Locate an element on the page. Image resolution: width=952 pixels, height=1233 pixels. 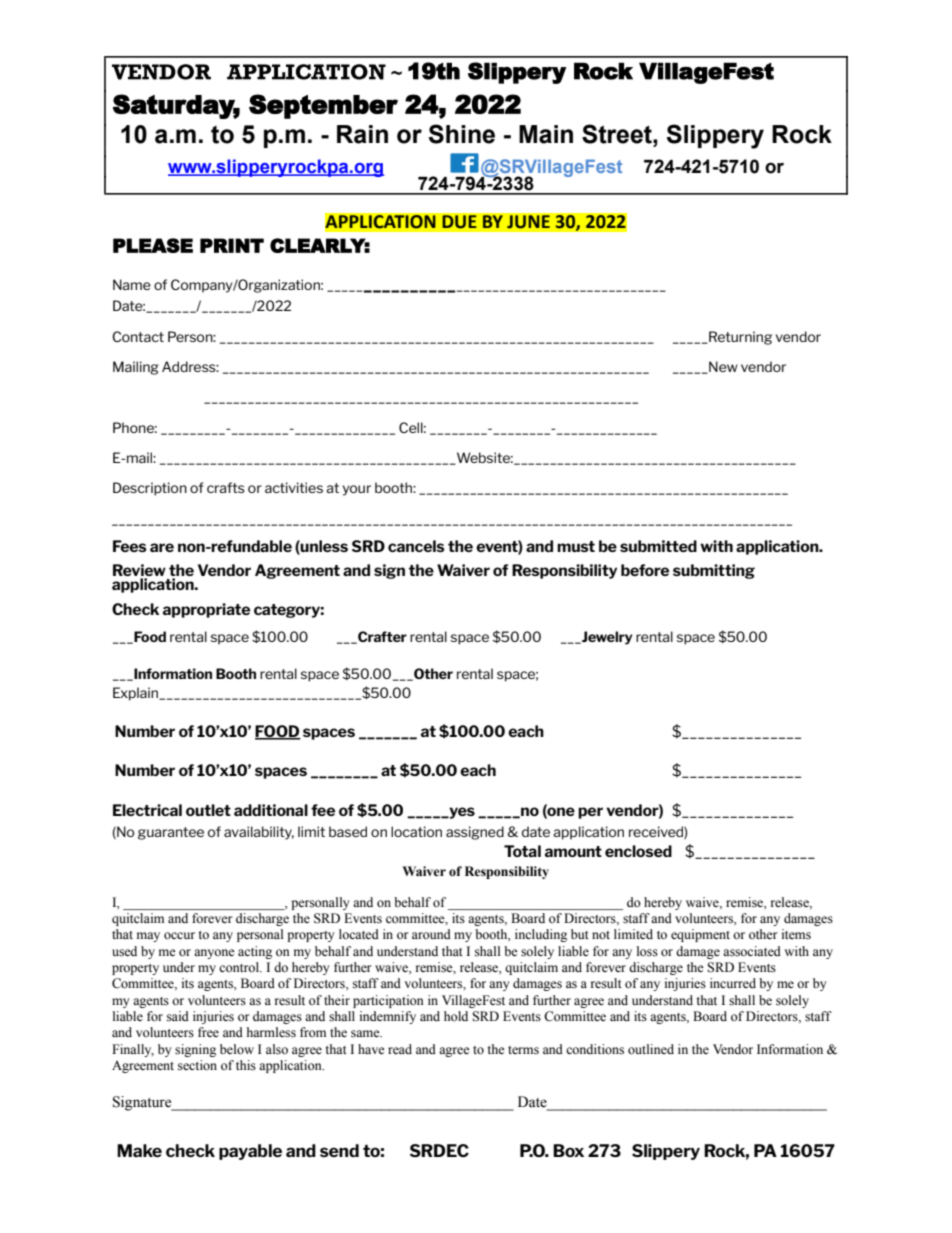
payable is located at coordinates (250, 1152).
